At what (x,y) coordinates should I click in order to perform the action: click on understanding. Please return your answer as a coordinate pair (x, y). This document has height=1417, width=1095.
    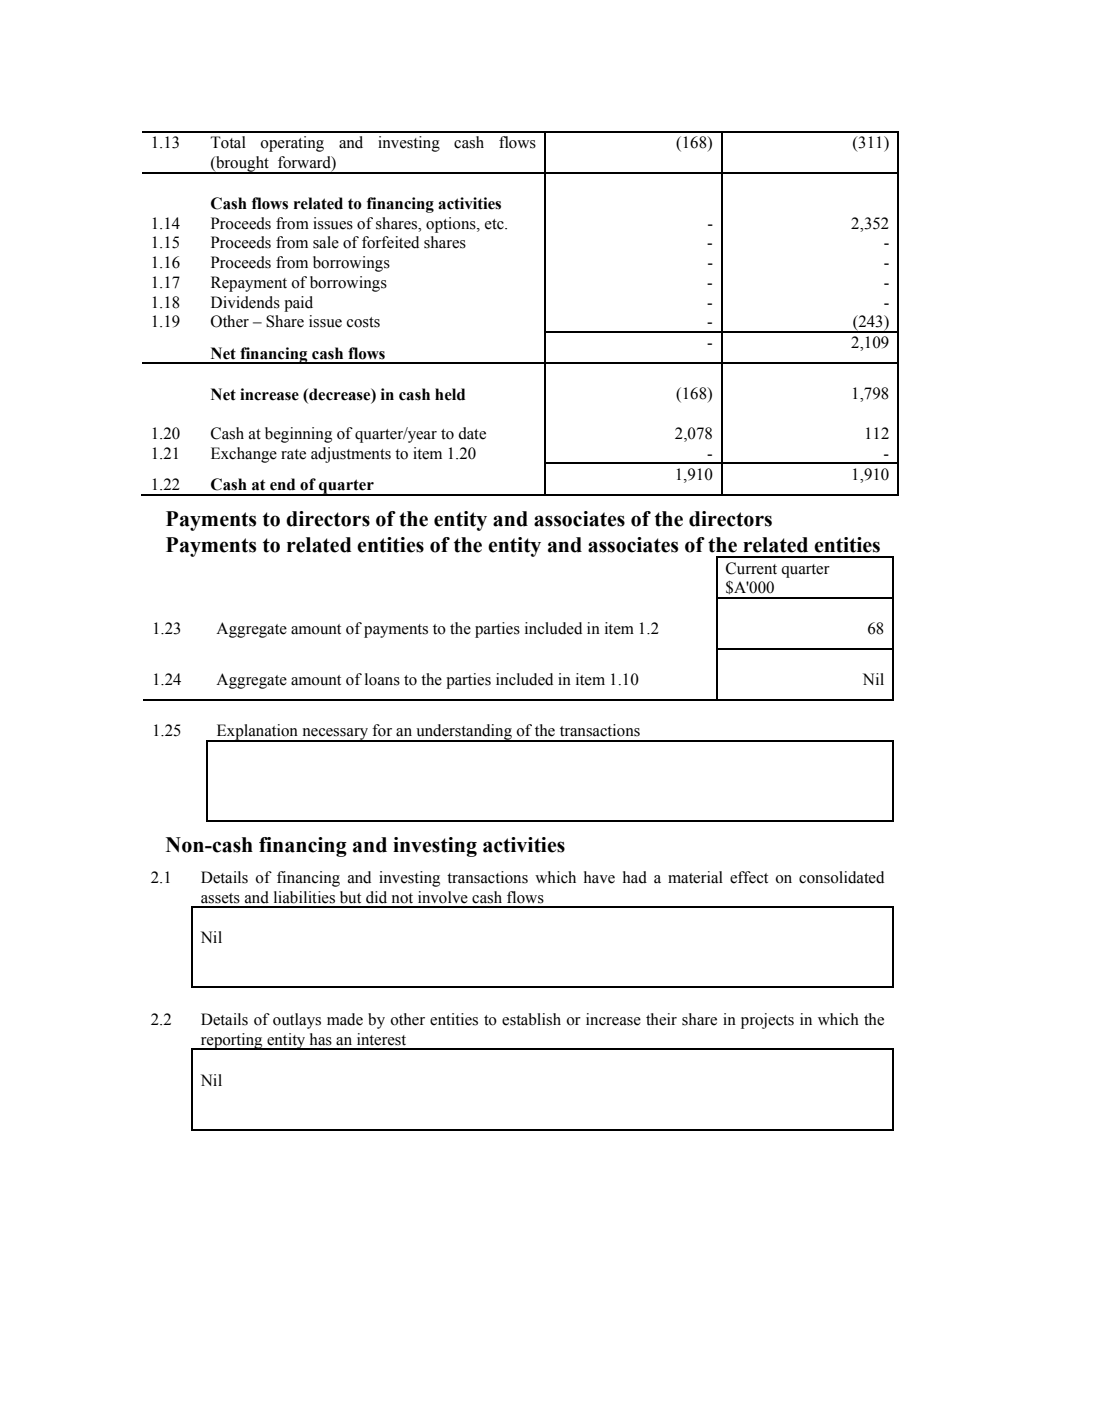
    Looking at the image, I should click on (464, 733).
